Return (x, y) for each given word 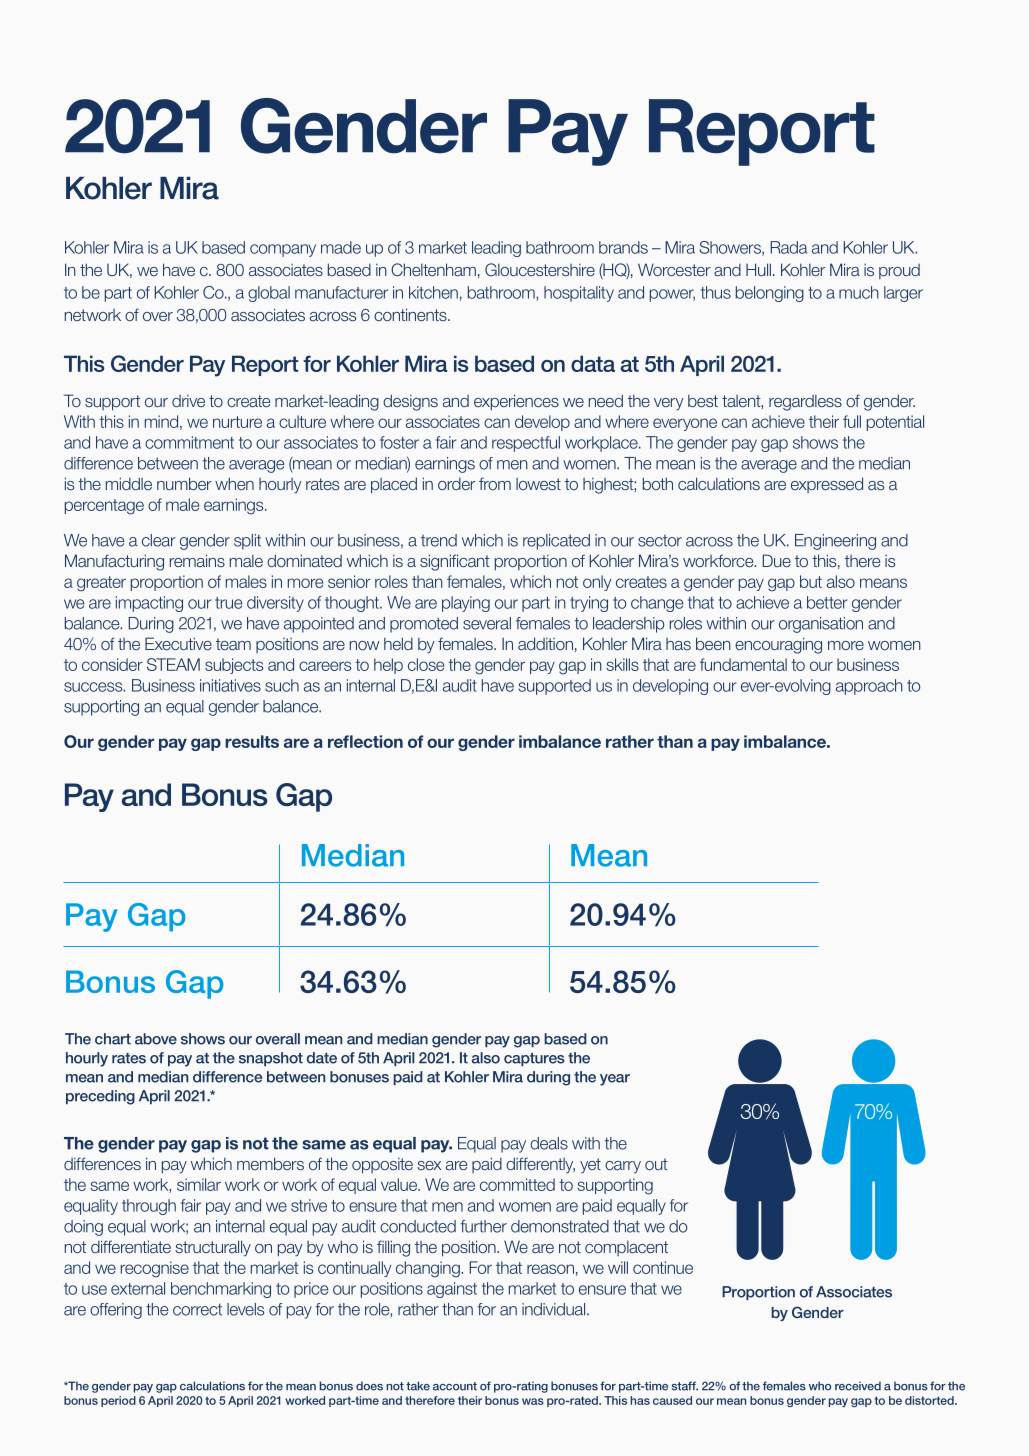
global (269, 294)
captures (534, 1059)
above (156, 1039)
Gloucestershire (540, 269)
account (455, 1386)
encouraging (778, 645)
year (615, 1080)
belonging (770, 294)
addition (545, 643)
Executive (178, 643)
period (118, 1401)
